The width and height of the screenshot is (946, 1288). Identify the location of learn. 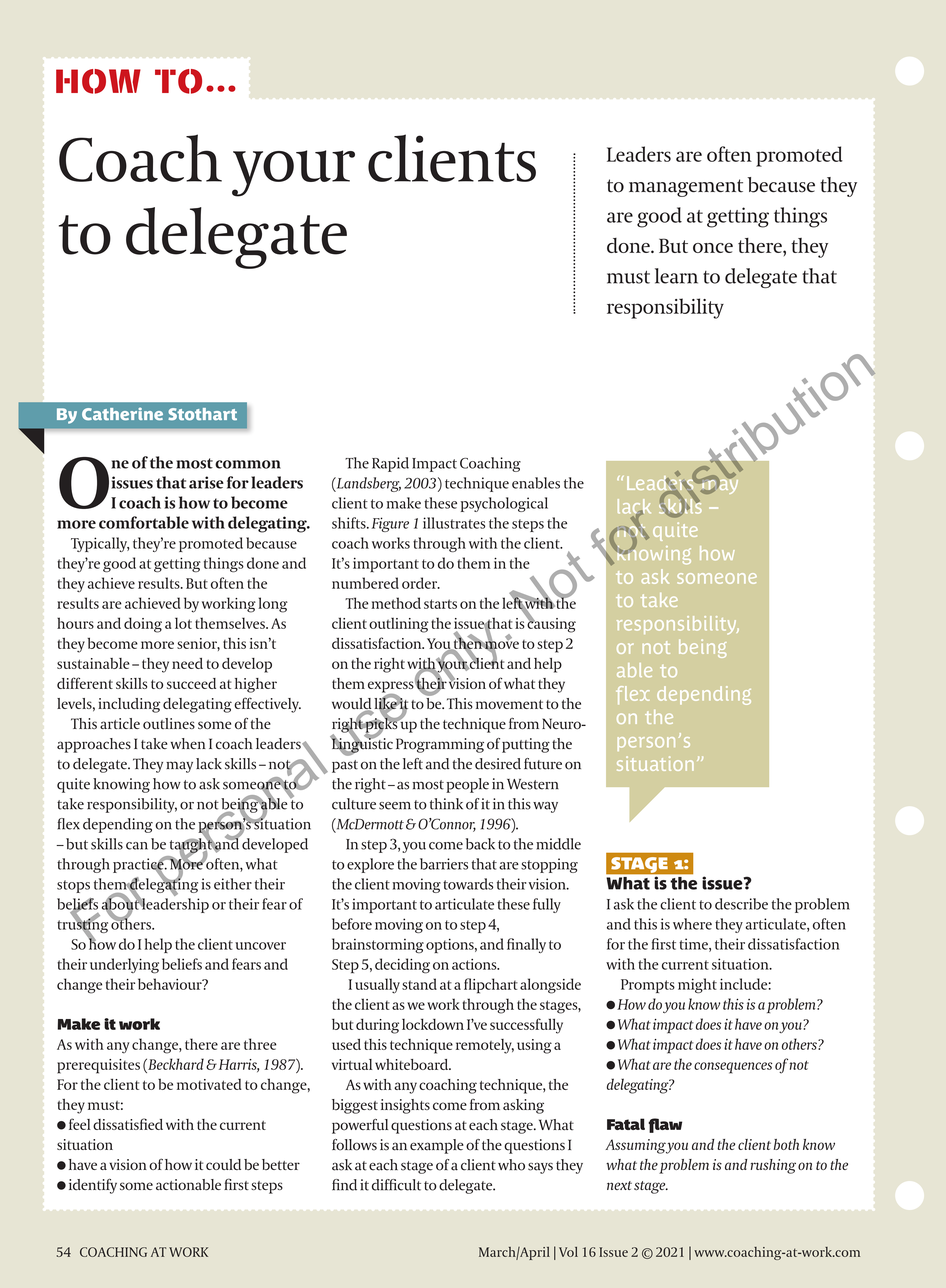
(676, 276).
